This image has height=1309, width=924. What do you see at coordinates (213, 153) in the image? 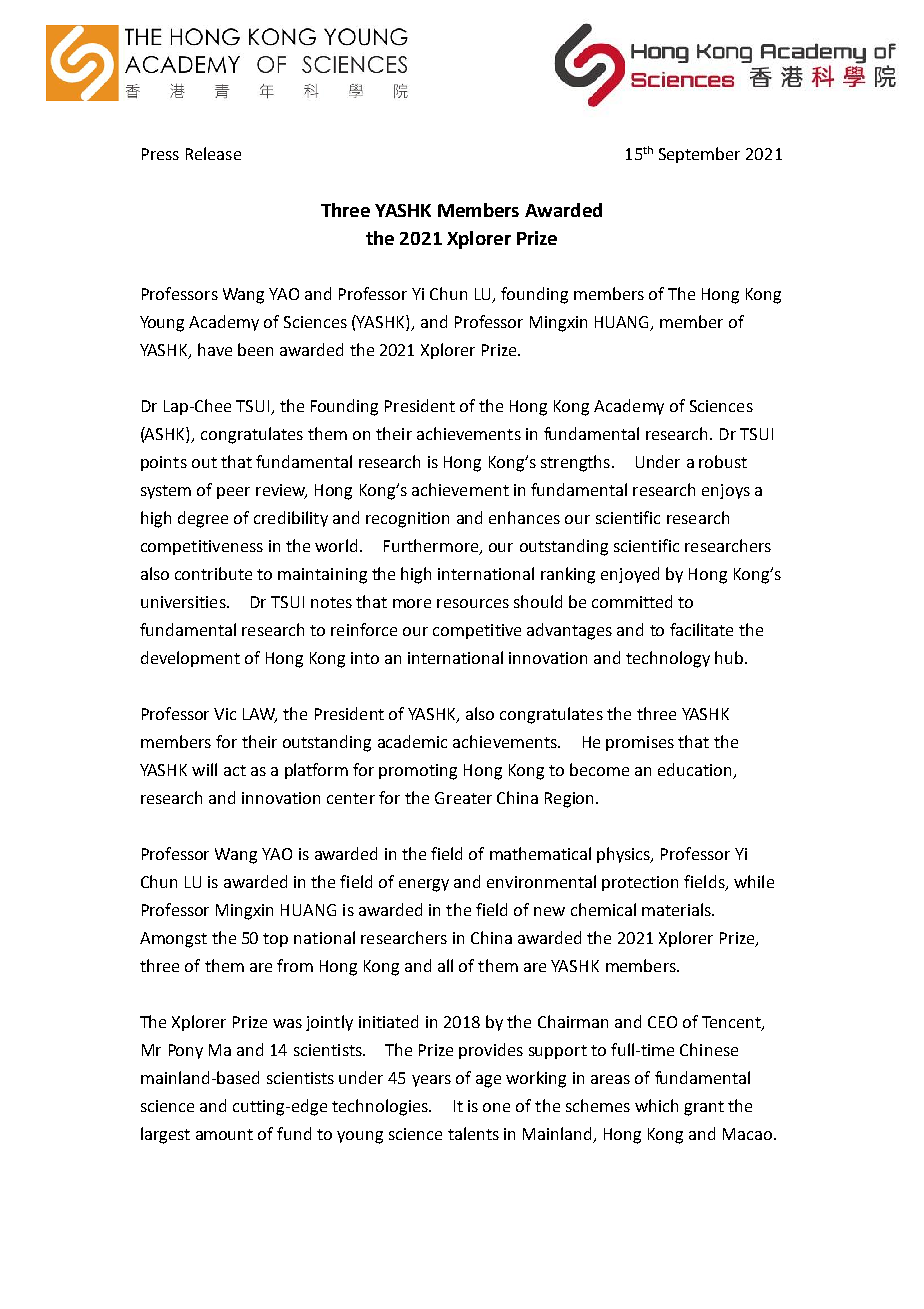
I see `Release` at bounding box center [213, 153].
